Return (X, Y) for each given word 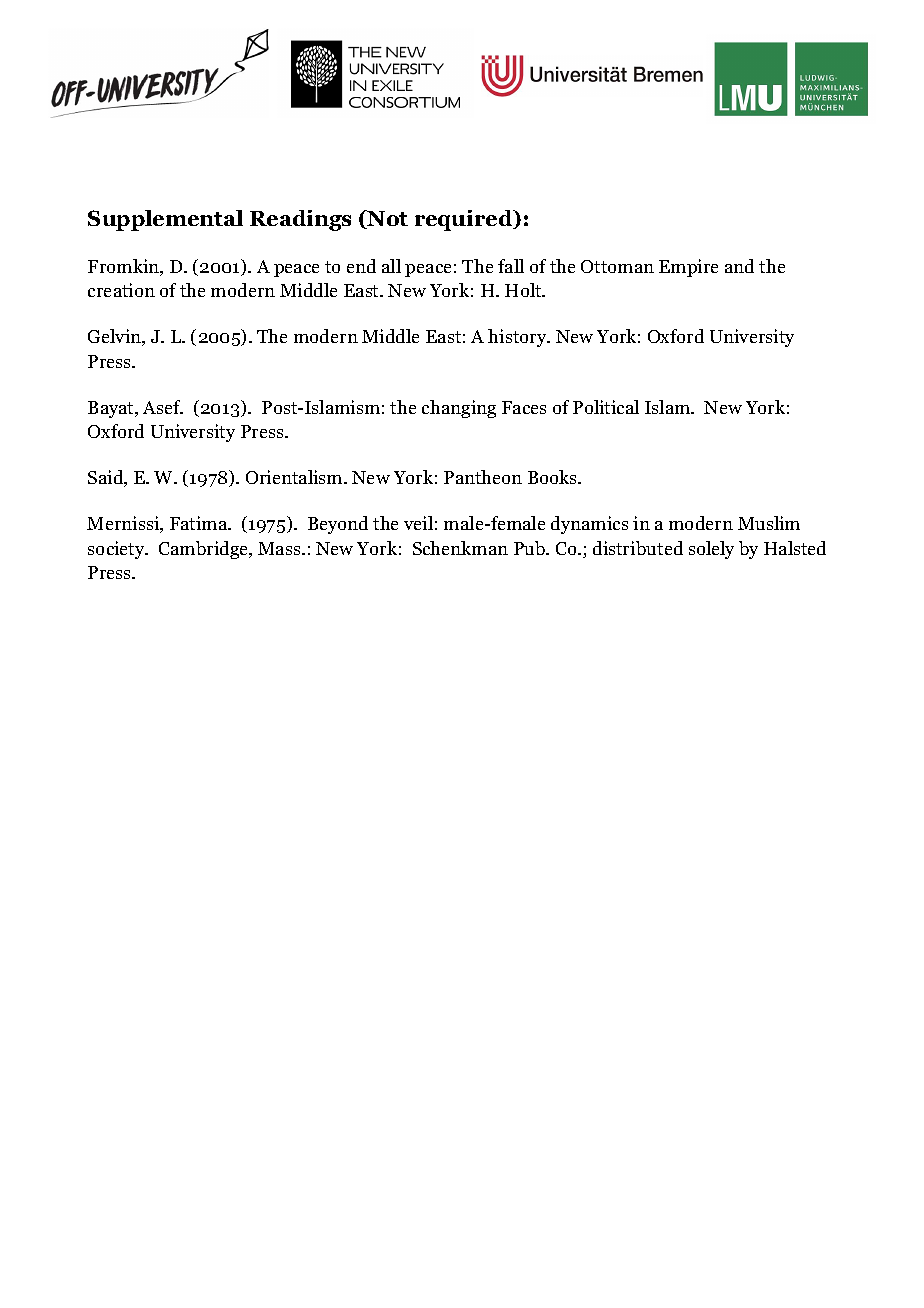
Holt (524, 290)
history (518, 338)
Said (107, 478)
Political (606, 407)
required (465, 220)
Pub (530, 548)
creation (121, 290)
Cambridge (205, 550)
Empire (688, 268)
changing (459, 409)
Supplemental (165, 220)
